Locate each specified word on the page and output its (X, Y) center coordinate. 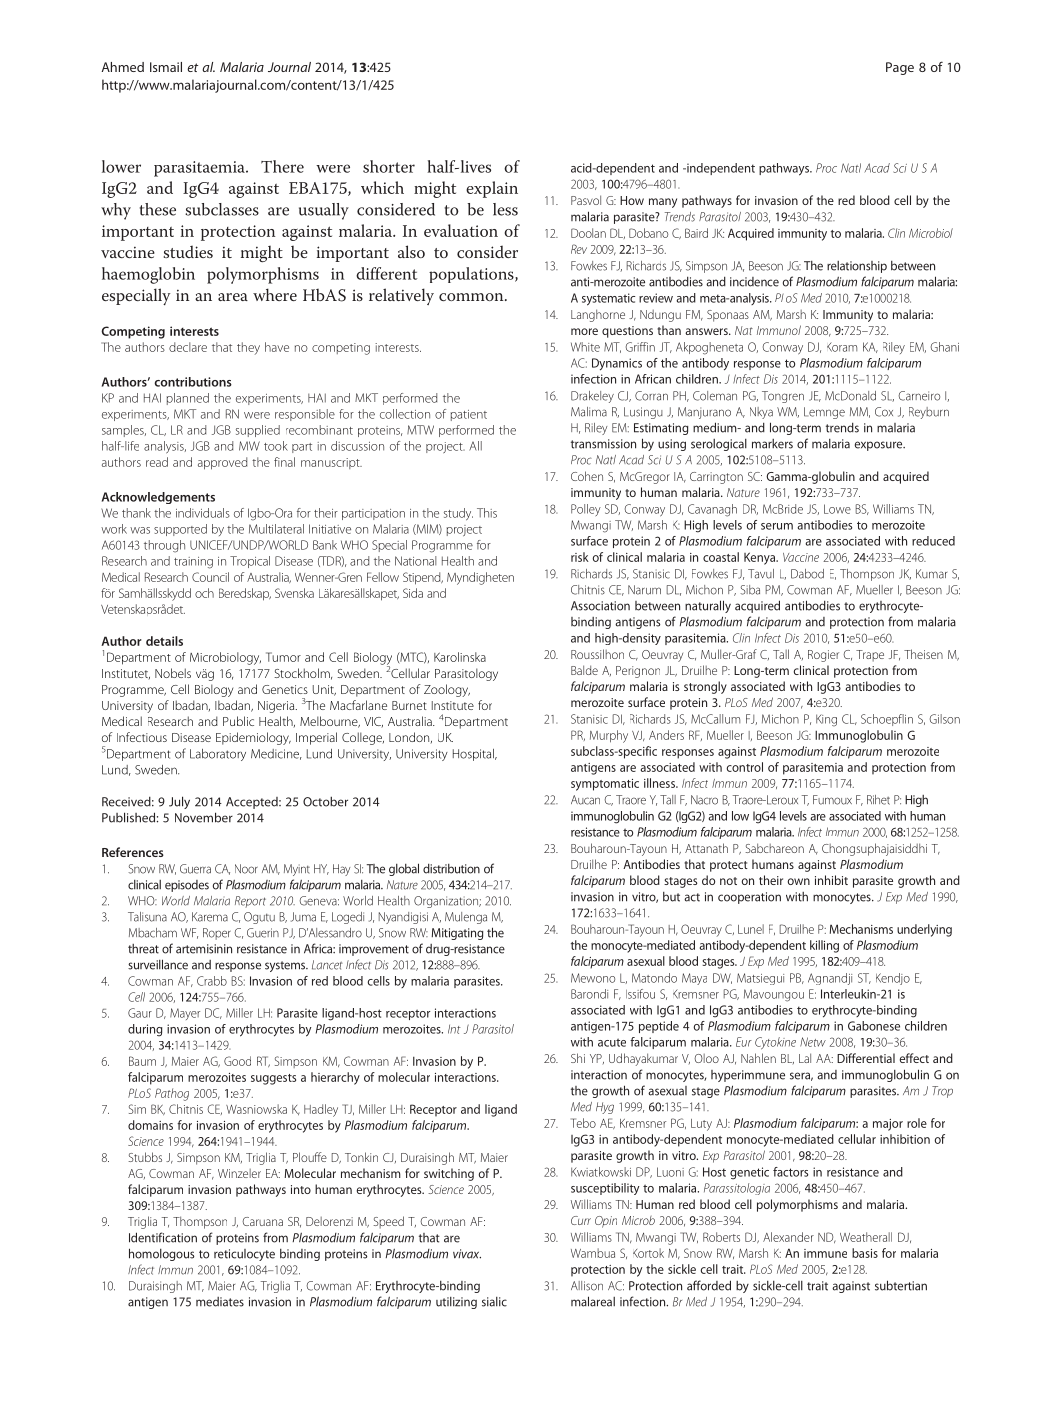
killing (824, 946)
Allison (587, 1286)
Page (900, 68)
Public (238, 721)
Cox (884, 412)
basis (865, 1253)
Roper (217, 934)
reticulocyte (244, 1255)
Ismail (166, 67)
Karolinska (460, 657)
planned (188, 399)
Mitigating (457, 934)
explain (492, 189)
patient (469, 415)
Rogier (823, 656)
